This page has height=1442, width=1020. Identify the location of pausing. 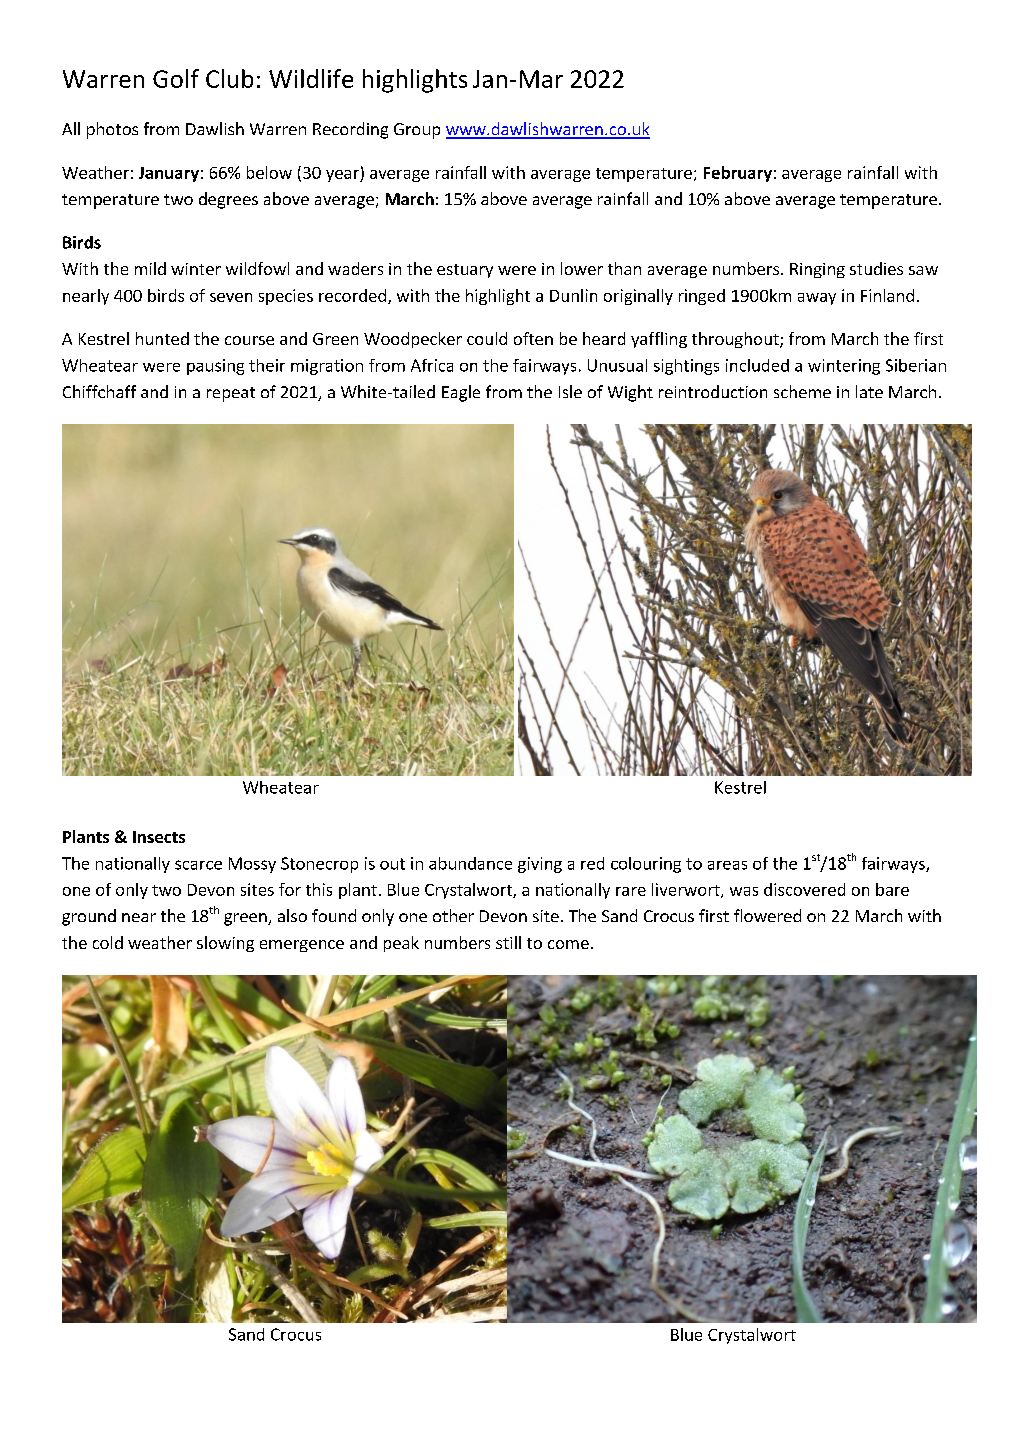
(215, 367).
